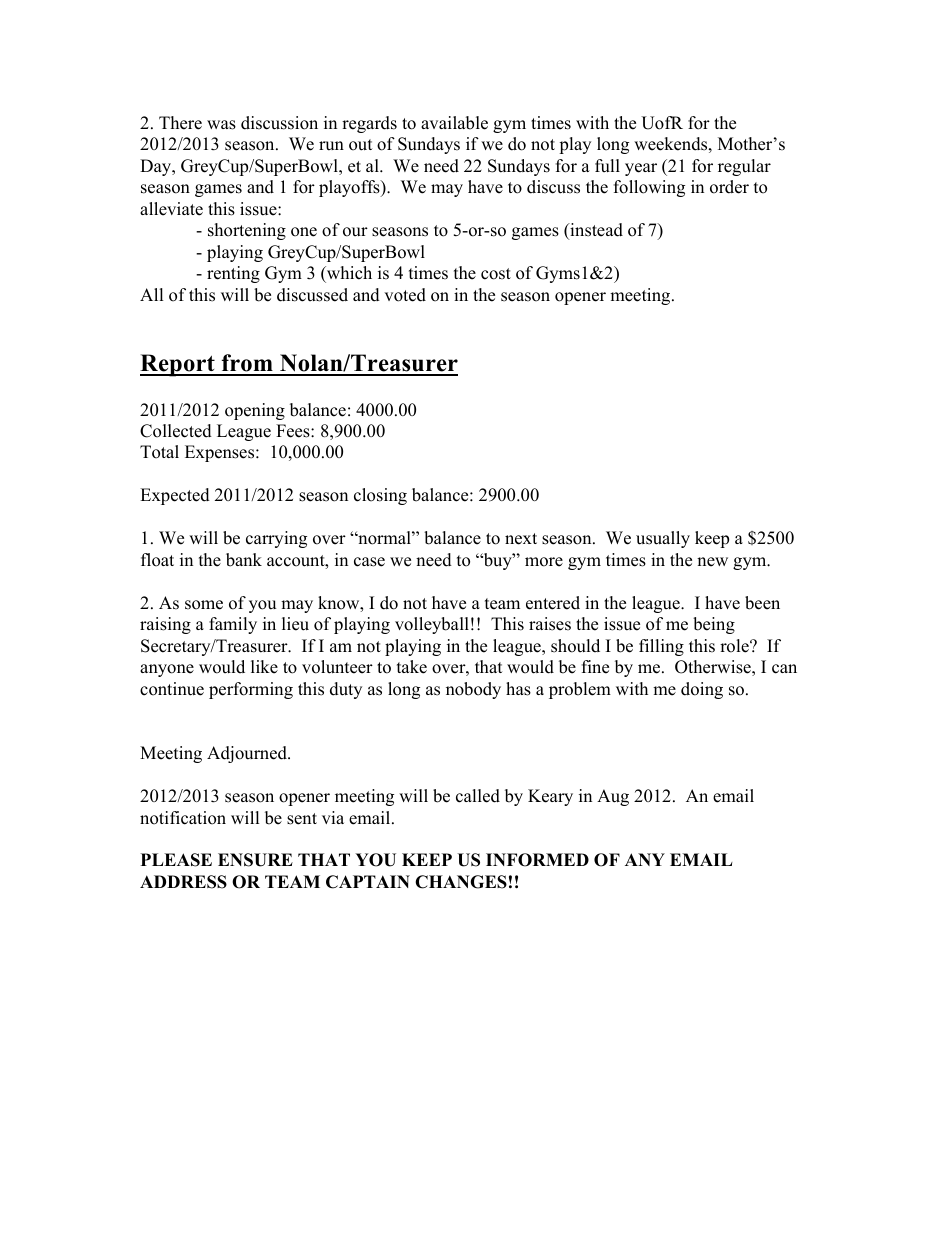 The image size is (952, 1233). What do you see at coordinates (454, 123) in the screenshot?
I see `available` at bounding box center [454, 123].
